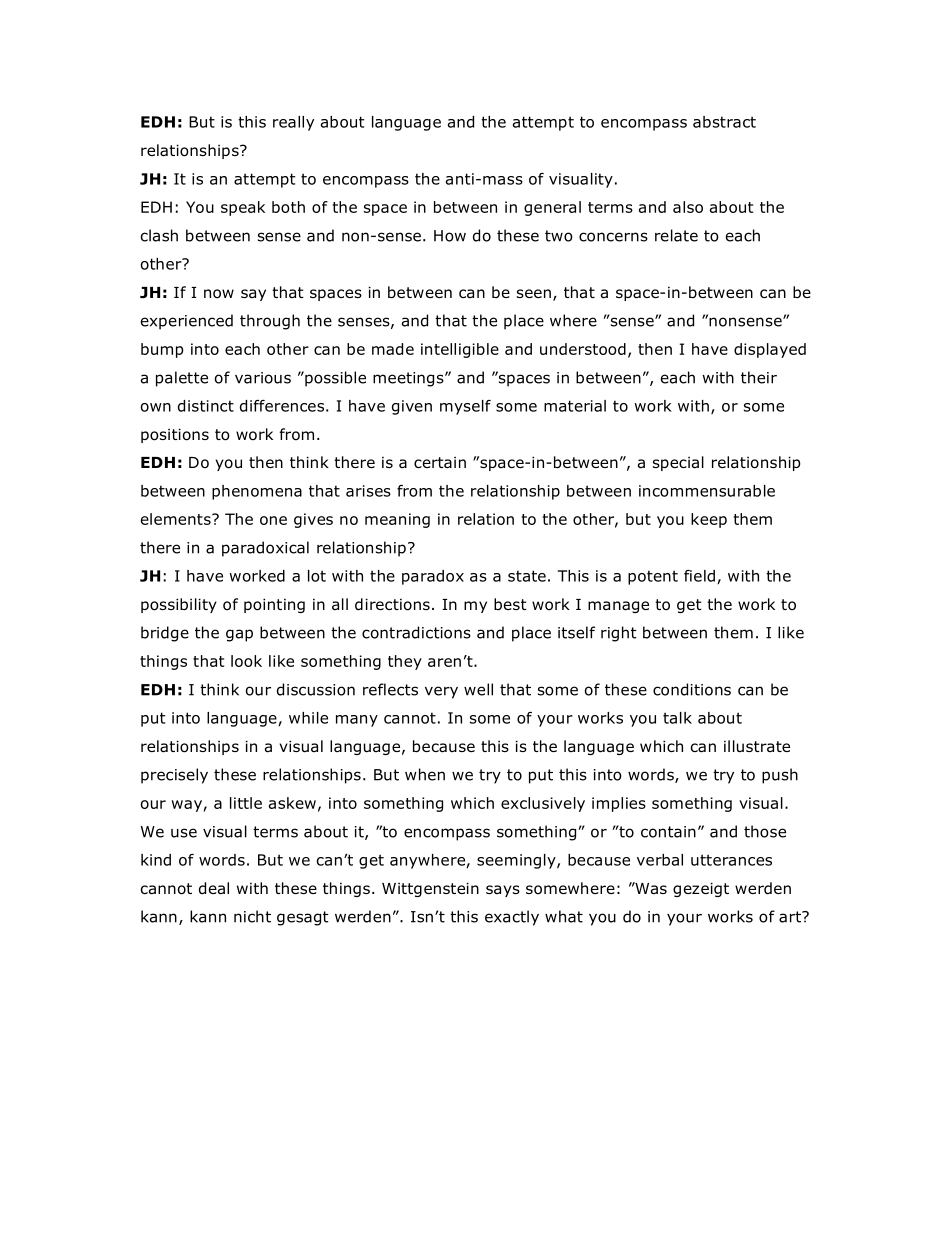  Describe the element at coordinates (293, 123) in the screenshot. I see `really` at that location.
